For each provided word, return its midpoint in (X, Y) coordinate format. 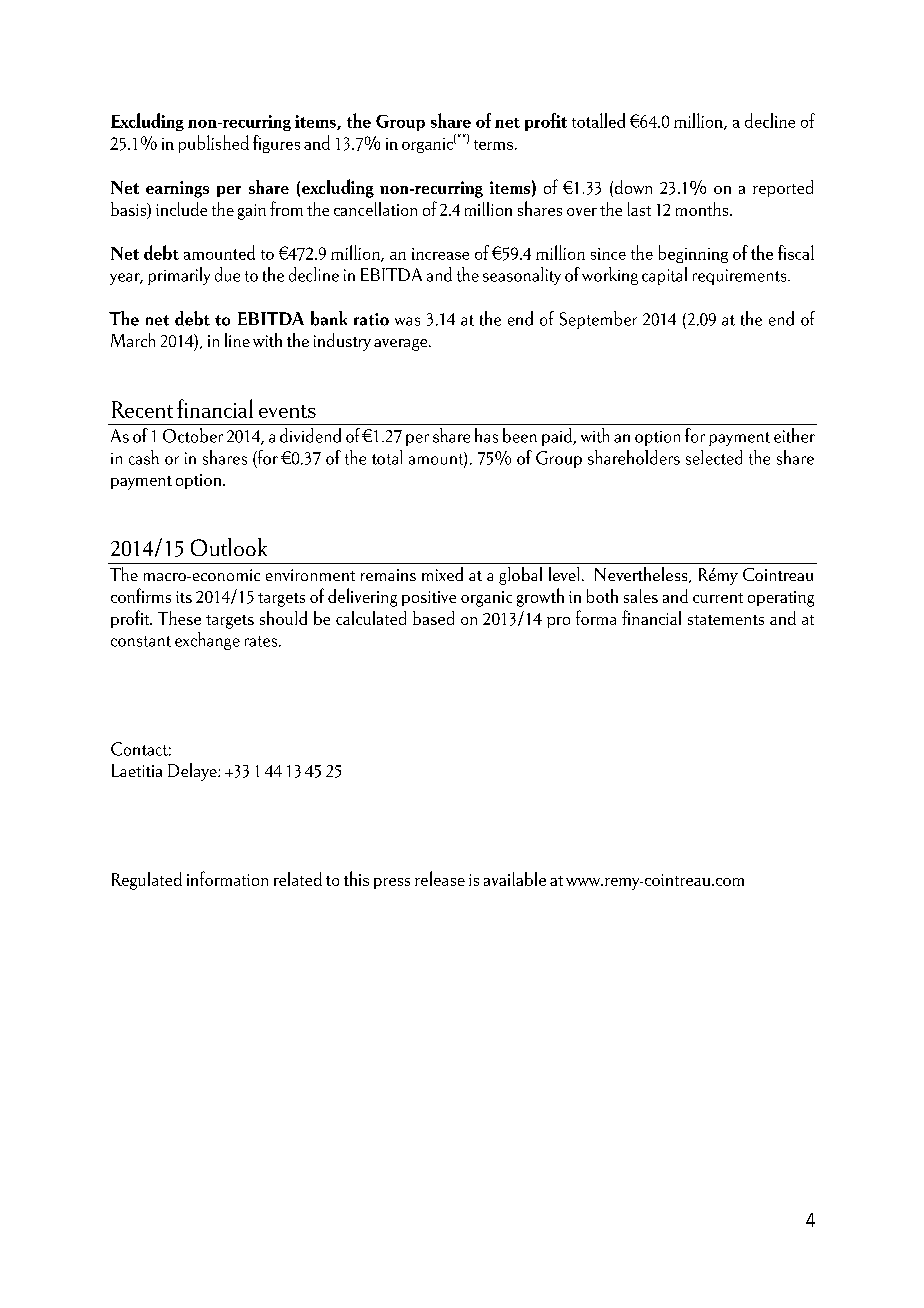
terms (493, 145)
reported (783, 188)
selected (714, 457)
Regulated (147, 881)
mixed (442, 574)
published (214, 144)
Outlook (229, 547)
